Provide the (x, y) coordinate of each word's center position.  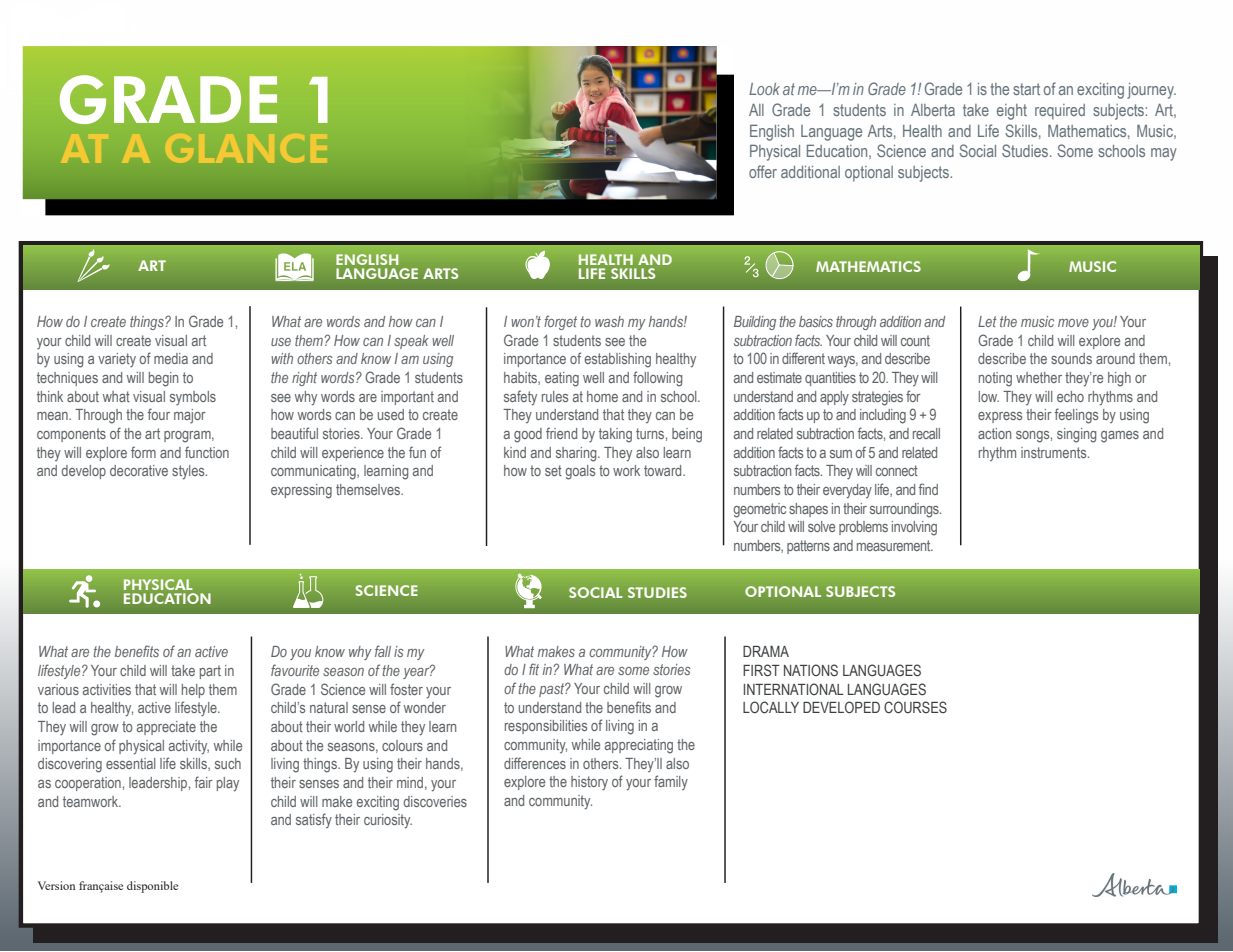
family (671, 782)
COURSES (915, 707)
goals (580, 472)
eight (1012, 112)
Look (764, 89)
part (210, 672)
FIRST (761, 670)
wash (609, 321)
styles (189, 472)
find (928, 489)
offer (763, 171)
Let (987, 321)
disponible (152, 887)
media (171, 358)
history (589, 783)
